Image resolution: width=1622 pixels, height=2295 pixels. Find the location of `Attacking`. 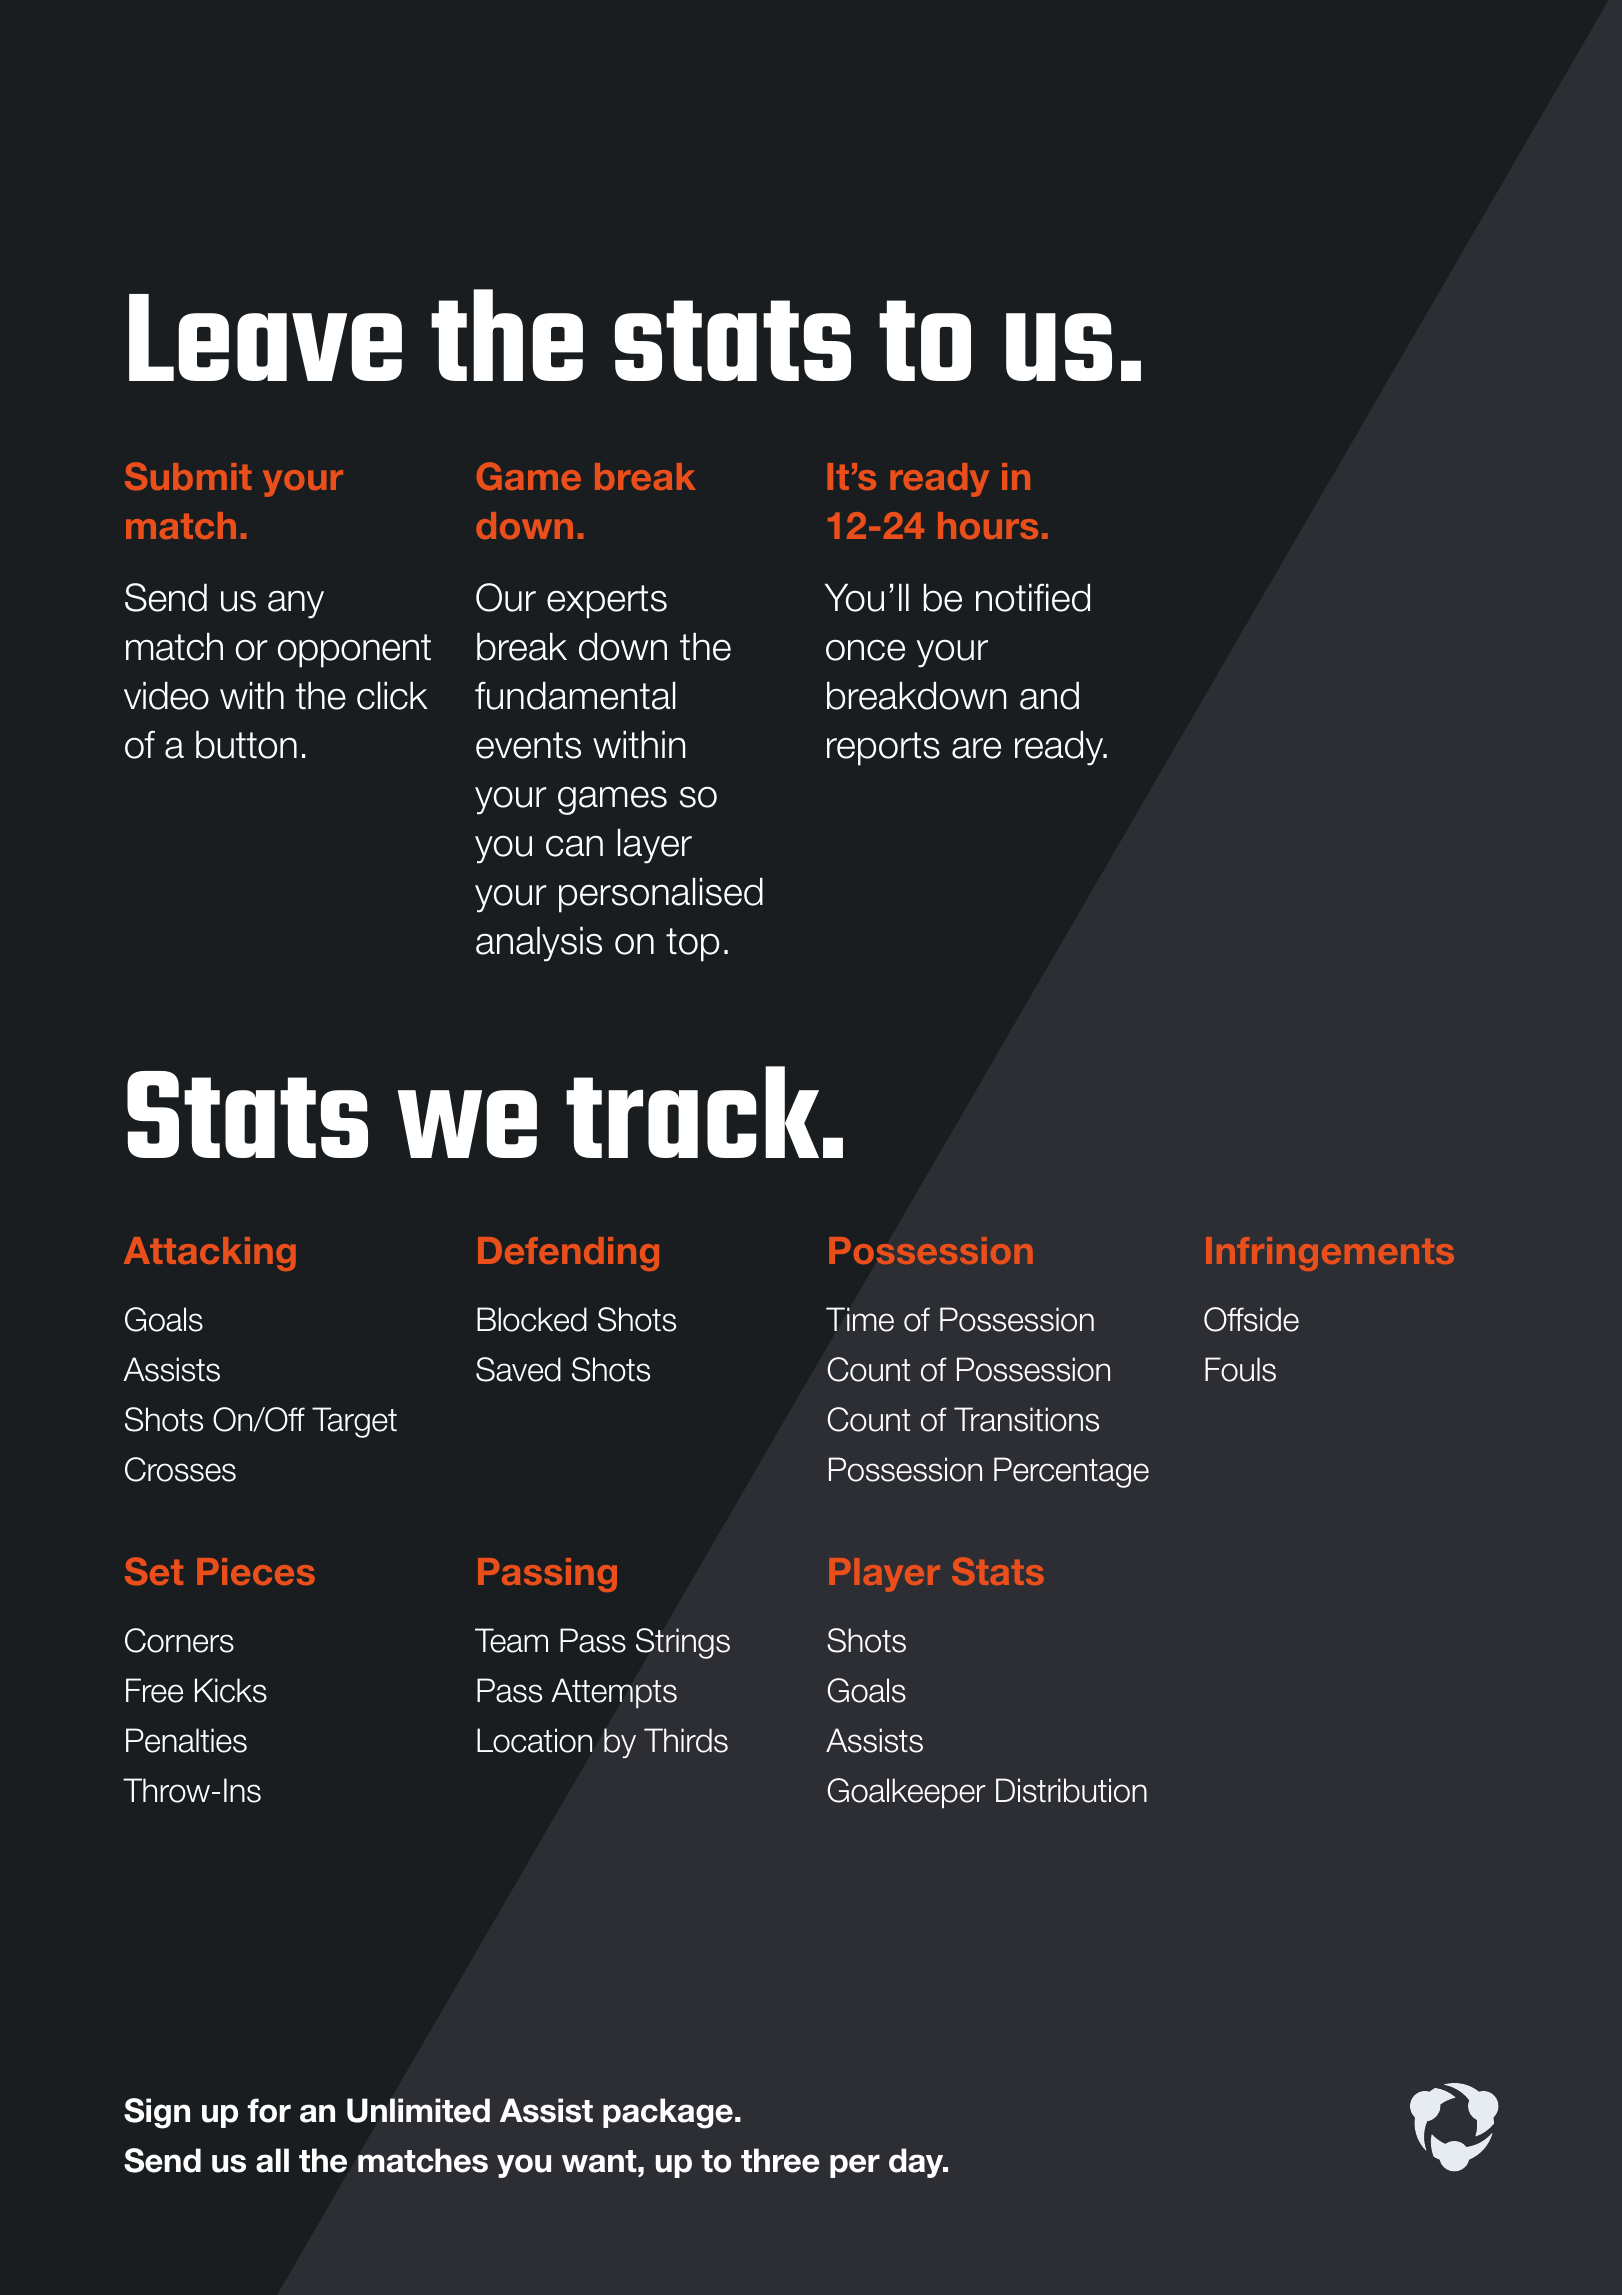

Attacking is located at coordinates (210, 1254).
